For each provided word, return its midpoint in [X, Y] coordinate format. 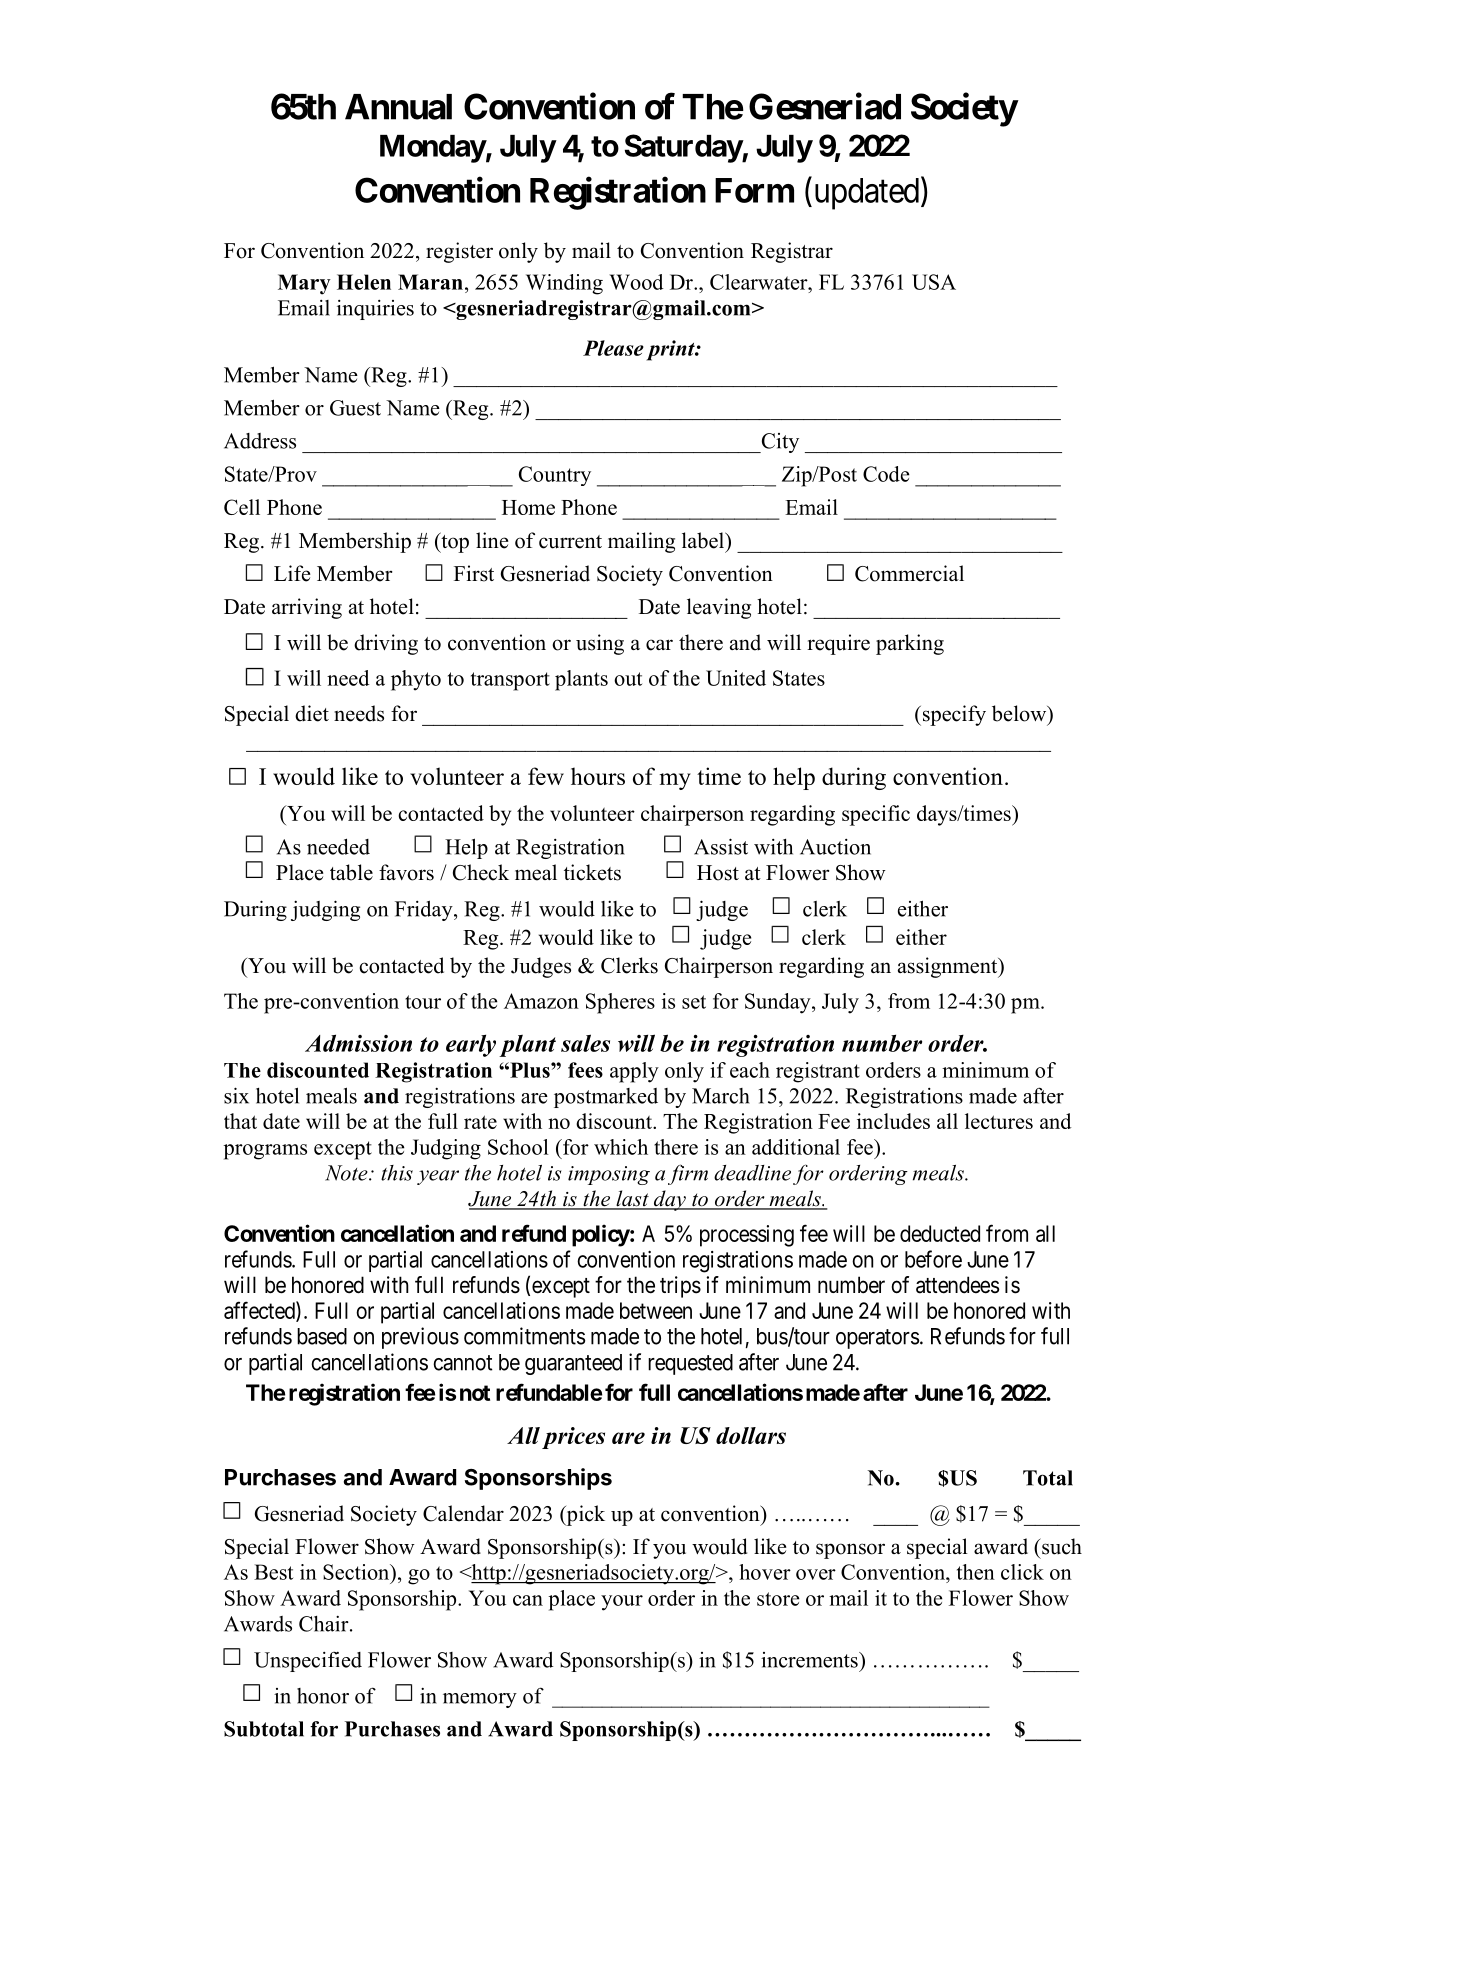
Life [292, 573]
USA [934, 282]
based [322, 1336]
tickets [592, 872]
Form [754, 190]
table [351, 872]
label [704, 540]
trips [680, 1287]
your [622, 1603]
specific [876, 815]
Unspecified [308, 1661]
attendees [957, 1285]
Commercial [909, 573]
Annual [398, 107]
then [976, 1572]
